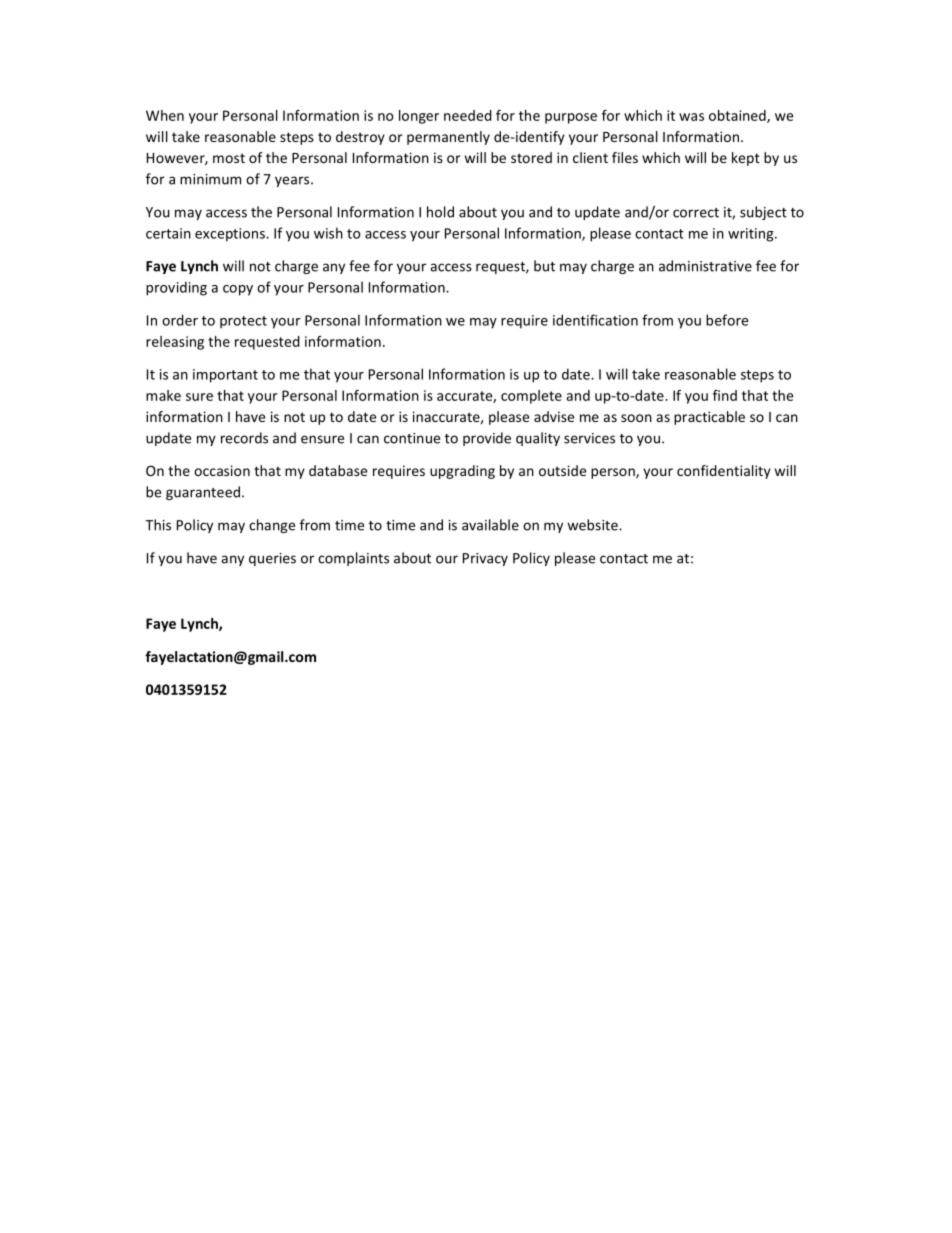  Describe the element at coordinates (165, 115) in the image. I see `When` at that location.
